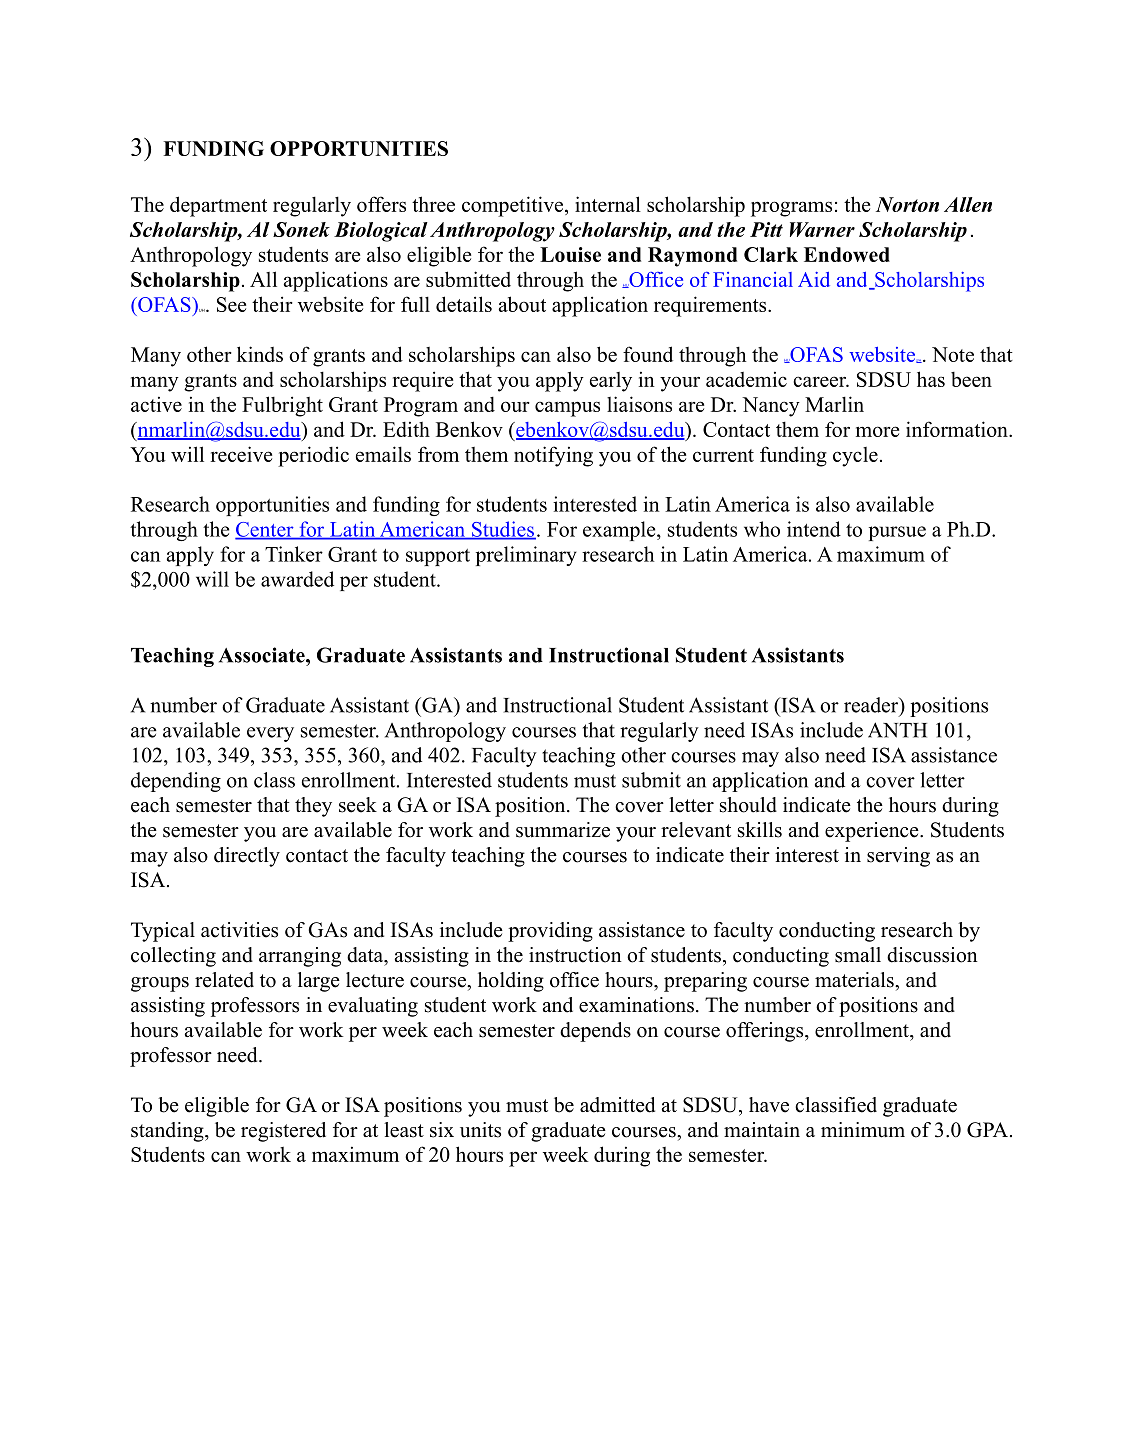 The width and height of the screenshot is (1148, 1432). Describe the element at coordinates (570, 254) in the screenshot. I see `Louise` at that location.
